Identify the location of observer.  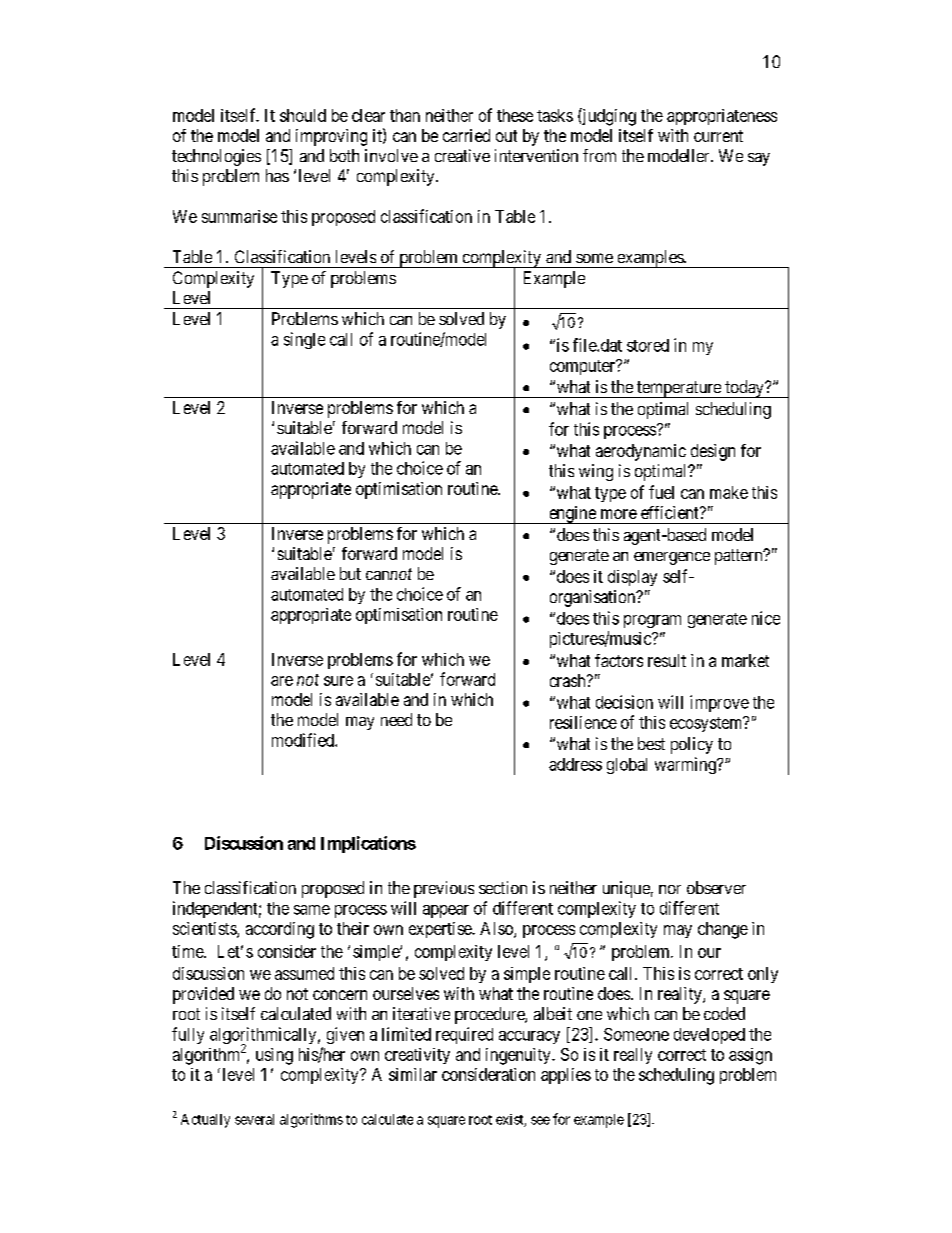
(716, 887).
